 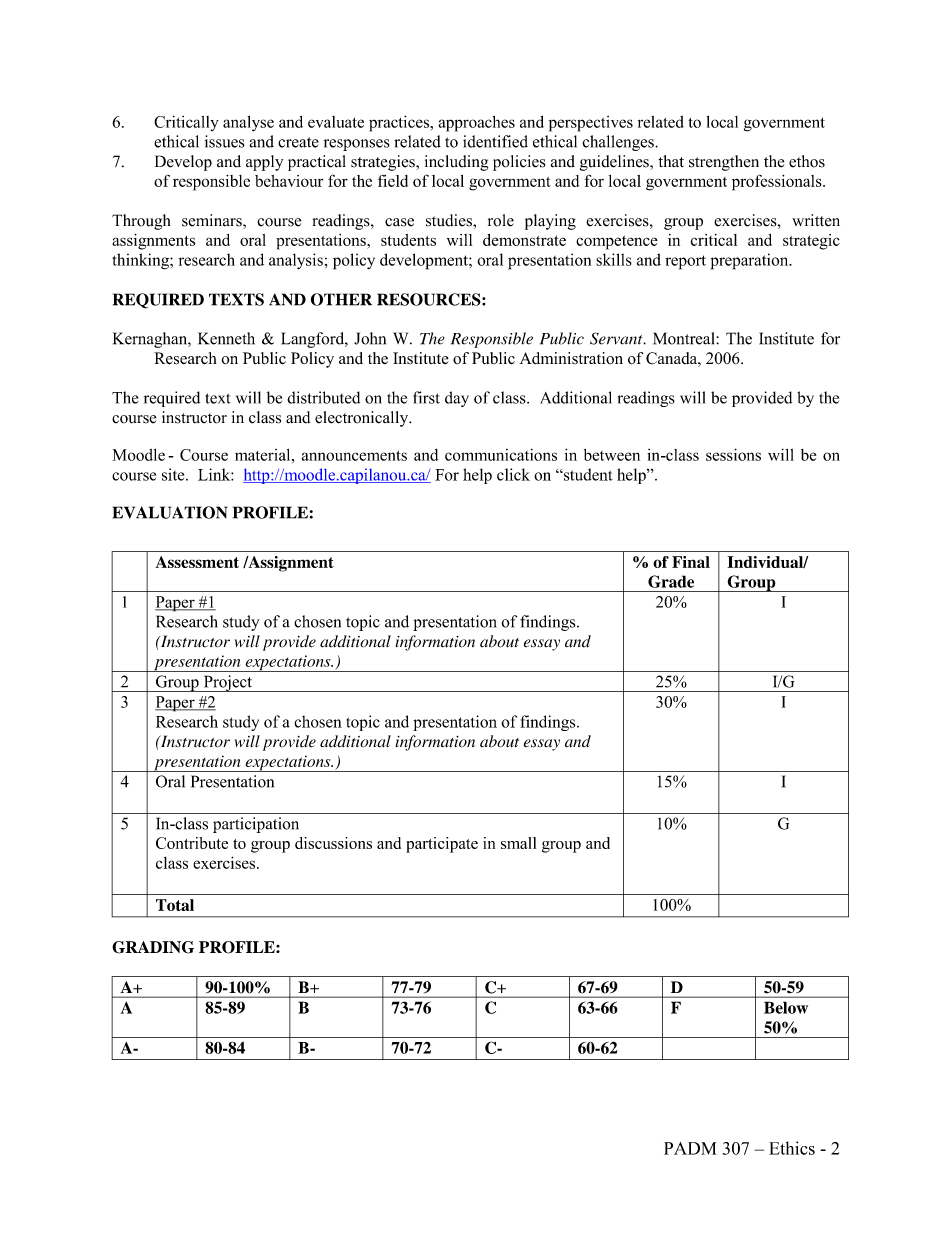 I want to click on Project, so click(x=227, y=683).
